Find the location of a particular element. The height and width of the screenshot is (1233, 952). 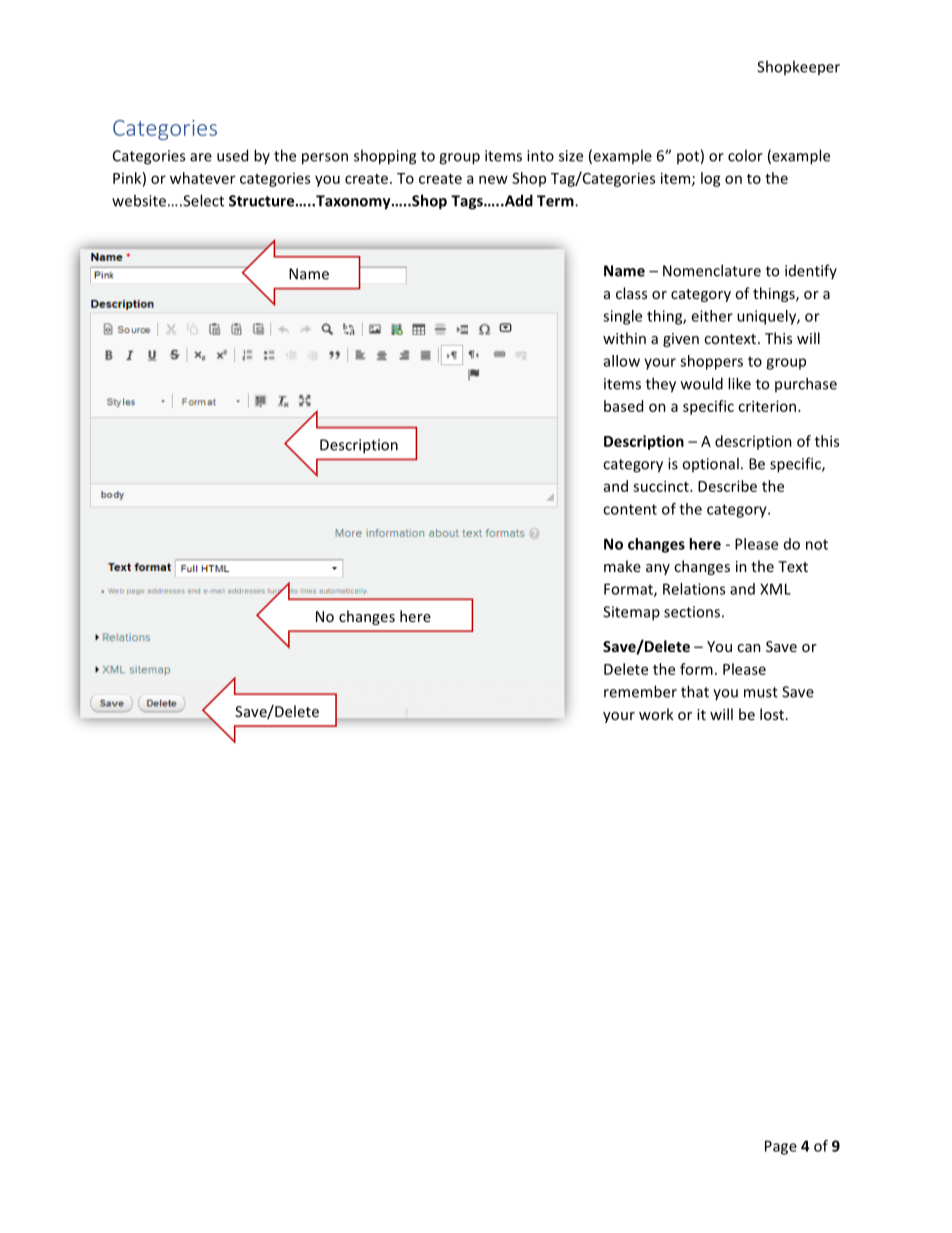

based is located at coordinates (623, 406).
